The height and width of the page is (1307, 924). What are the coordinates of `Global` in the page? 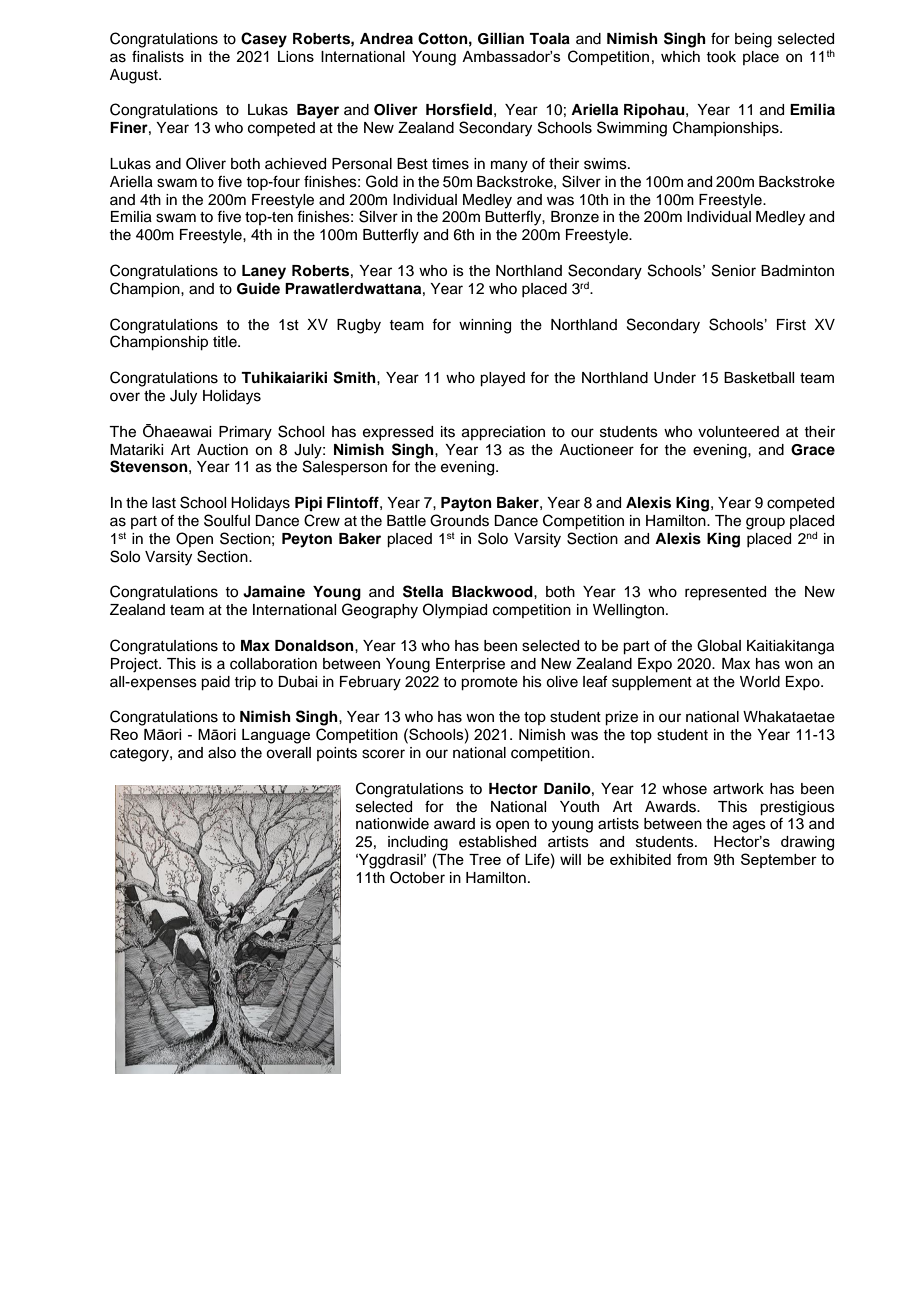 It's located at (719, 645).
